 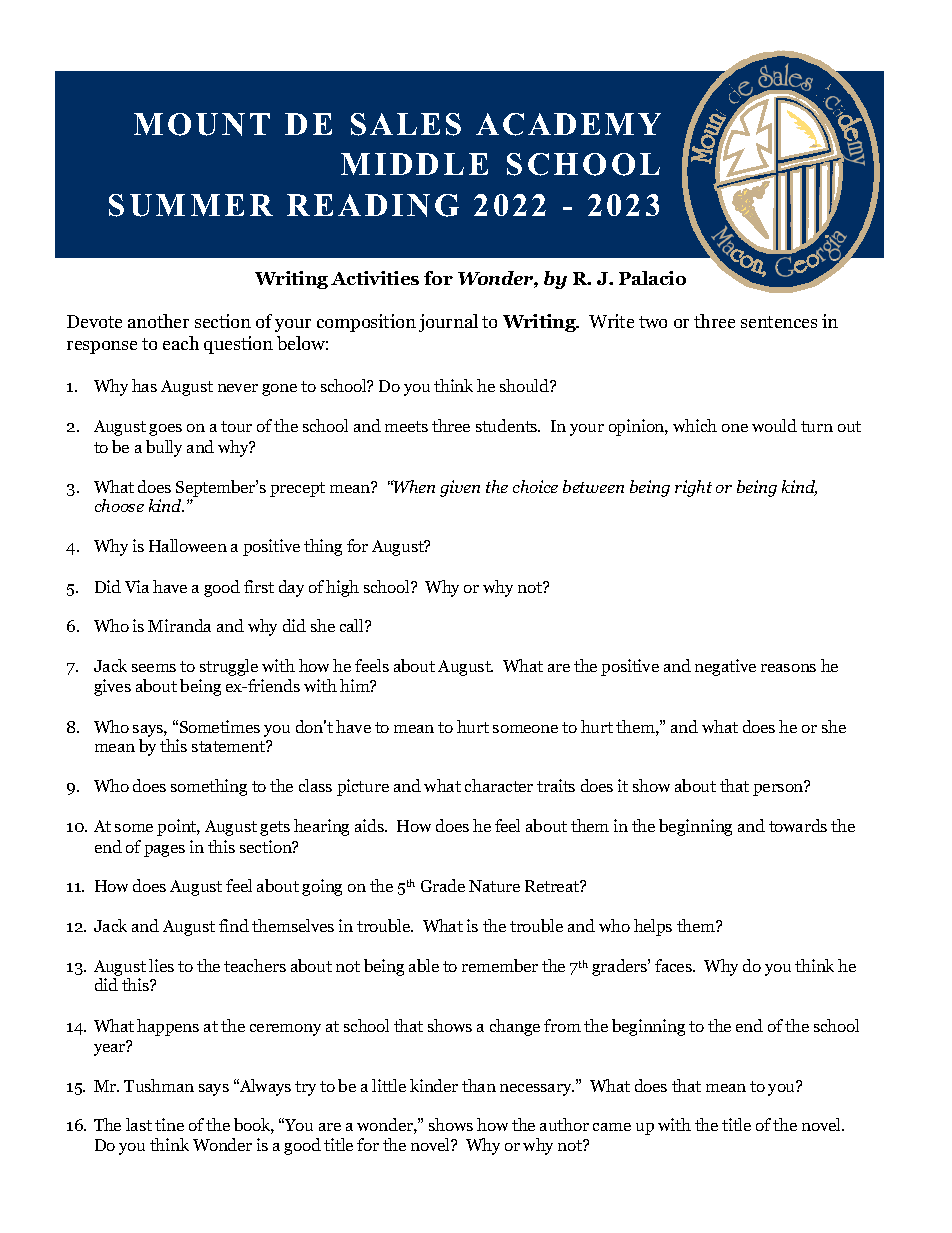 What do you see at coordinates (202, 124) in the screenshot?
I see `MOUNT` at bounding box center [202, 124].
